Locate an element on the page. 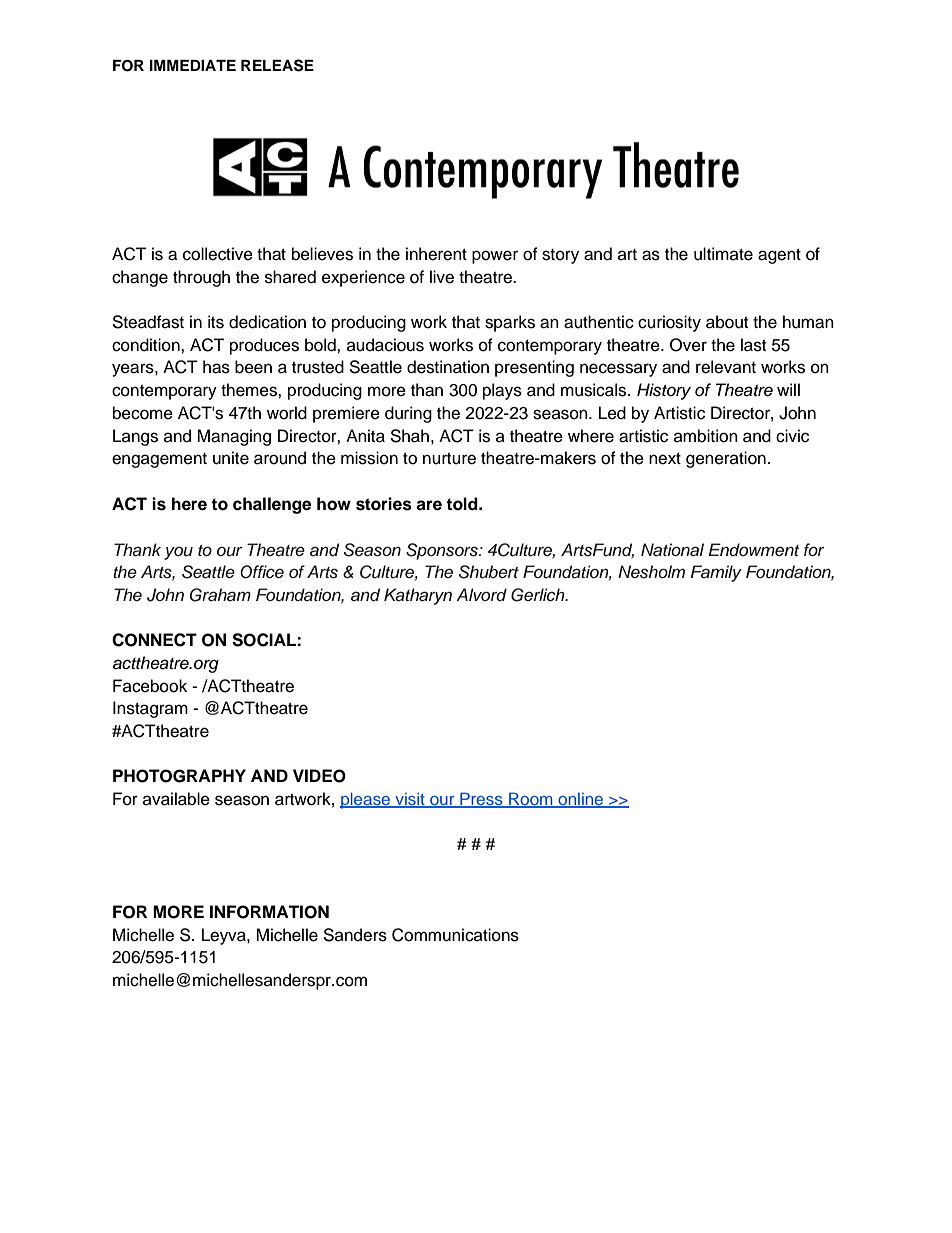 This page has height=1233, width=952. Communications is located at coordinates (455, 935).
